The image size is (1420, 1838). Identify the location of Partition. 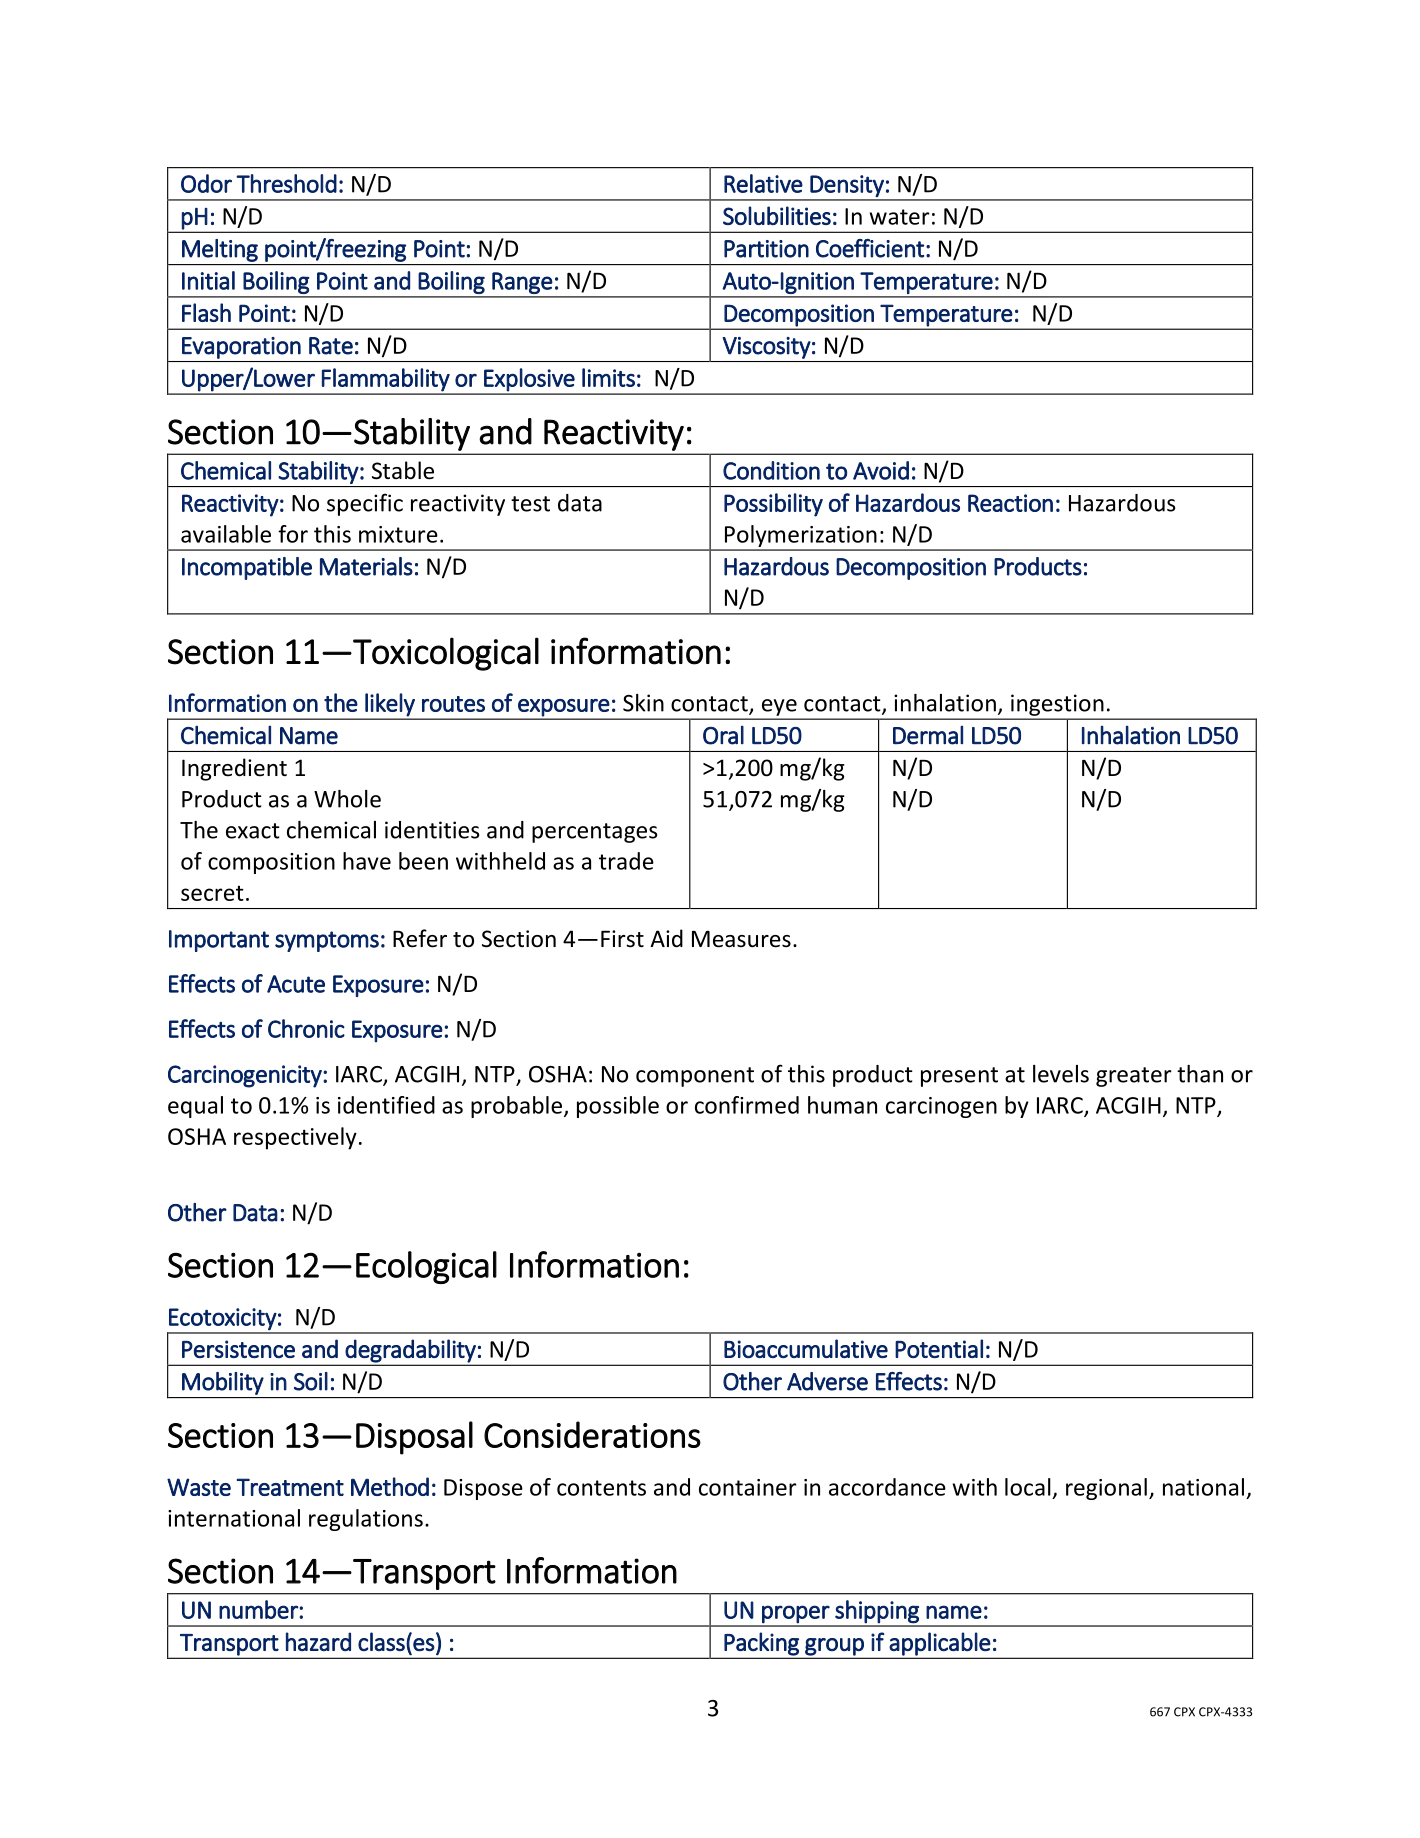
(766, 249).
